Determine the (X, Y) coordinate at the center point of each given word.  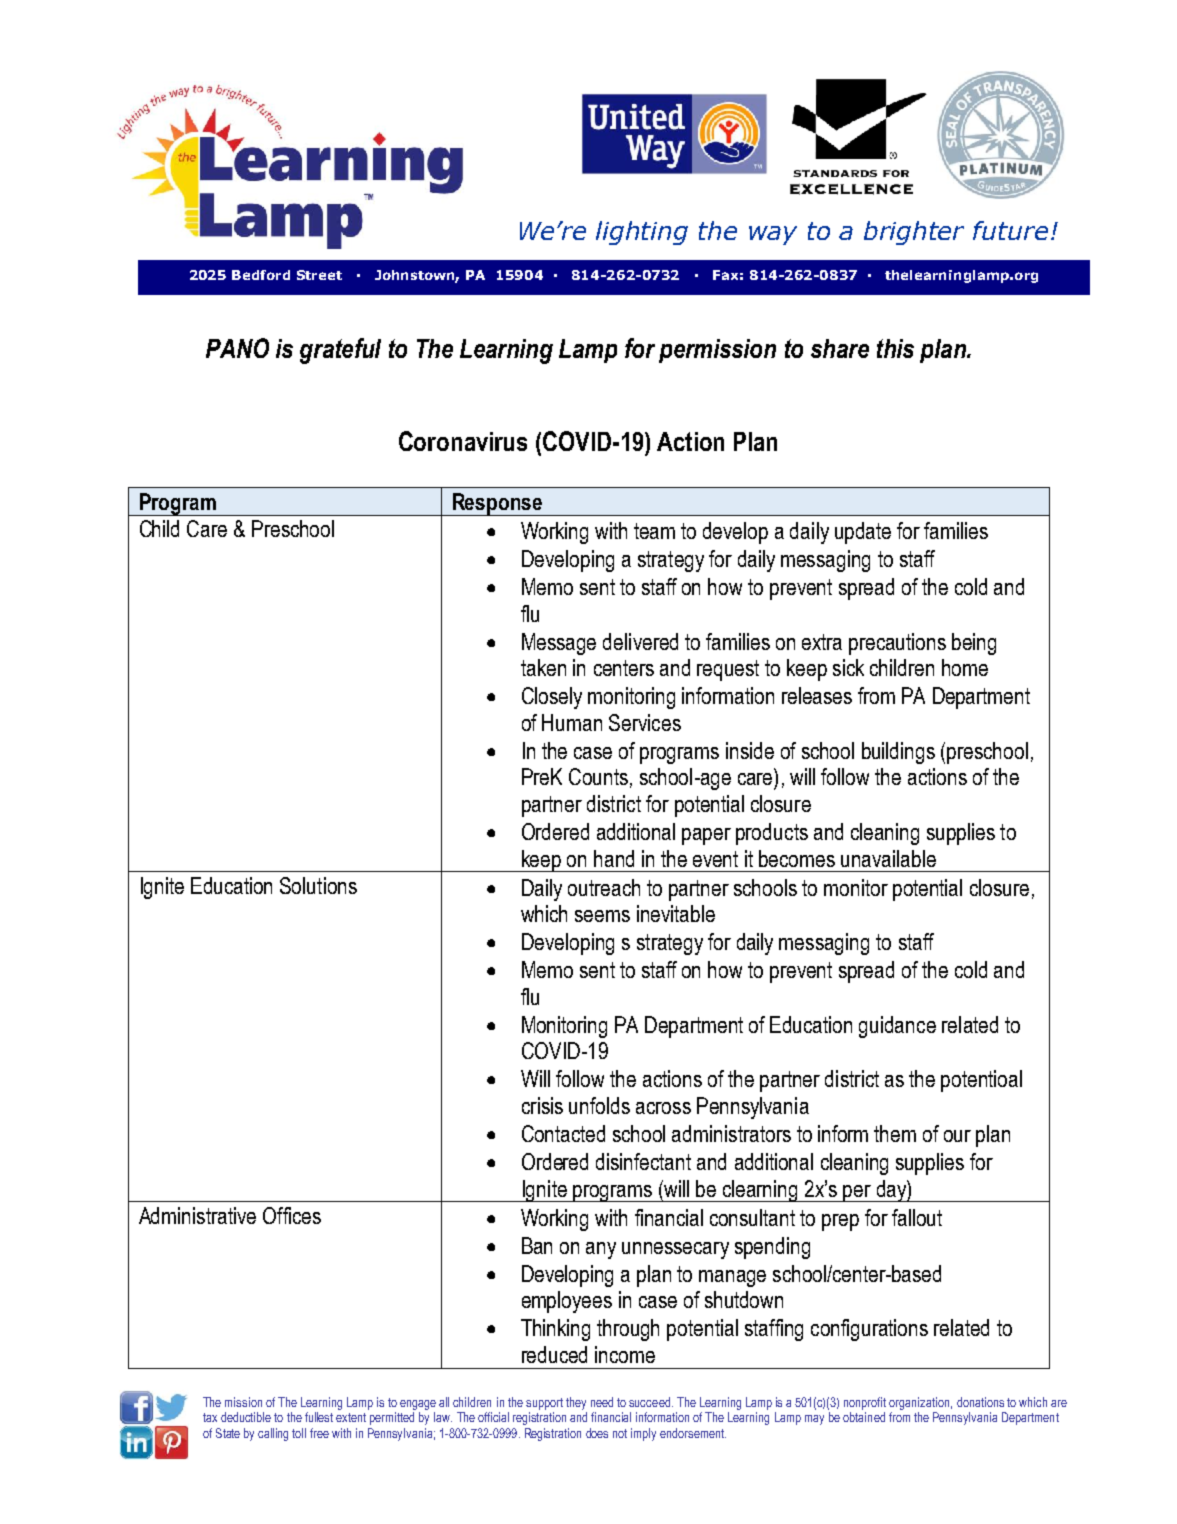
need (602, 1402)
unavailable (888, 858)
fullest (319, 1417)
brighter (914, 233)
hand (614, 858)
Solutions (318, 885)
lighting (642, 233)
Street (319, 275)
